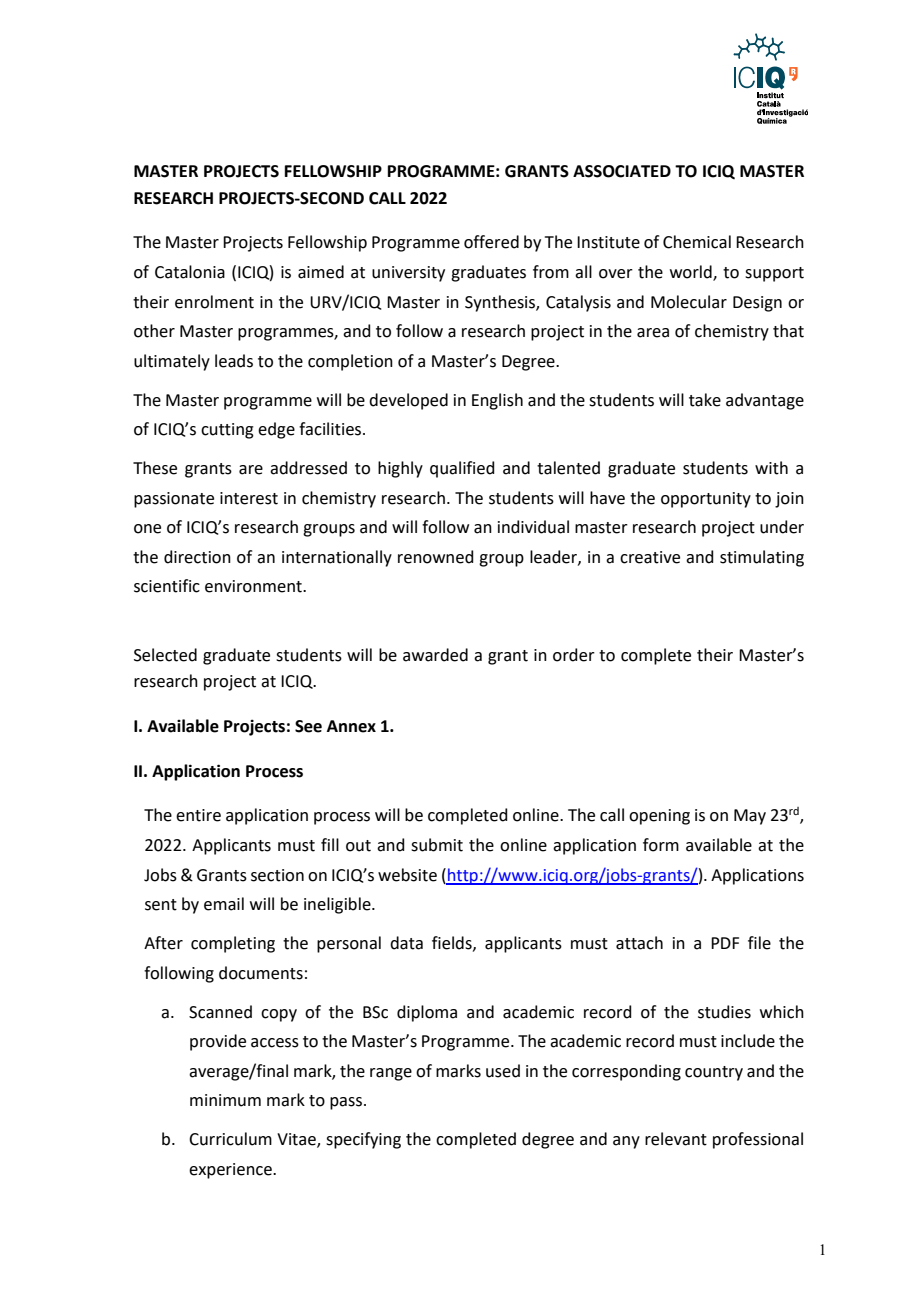  I want to click on qualified, so click(462, 469).
